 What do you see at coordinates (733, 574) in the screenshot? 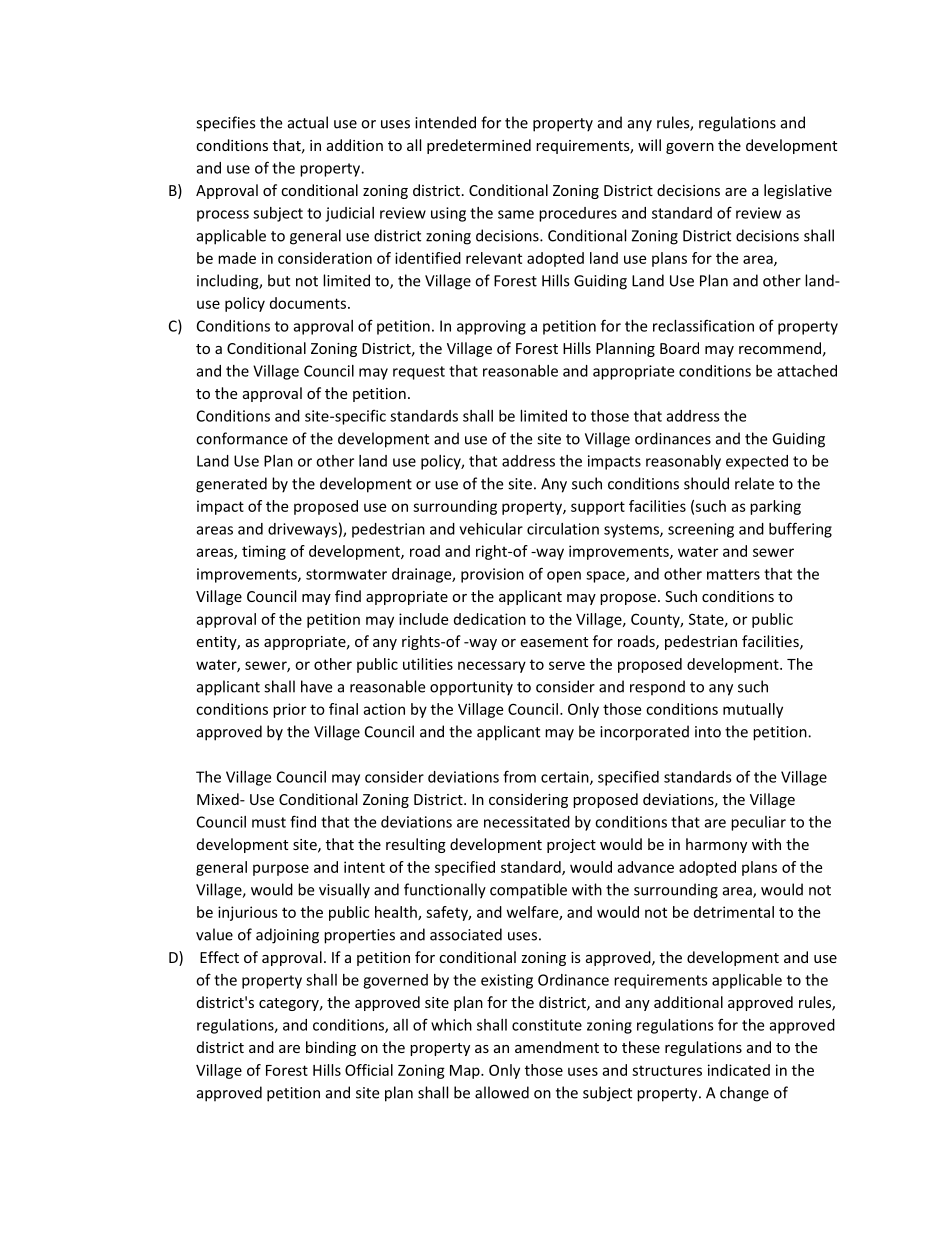
I see `matters` at bounding box center [733, 574].
